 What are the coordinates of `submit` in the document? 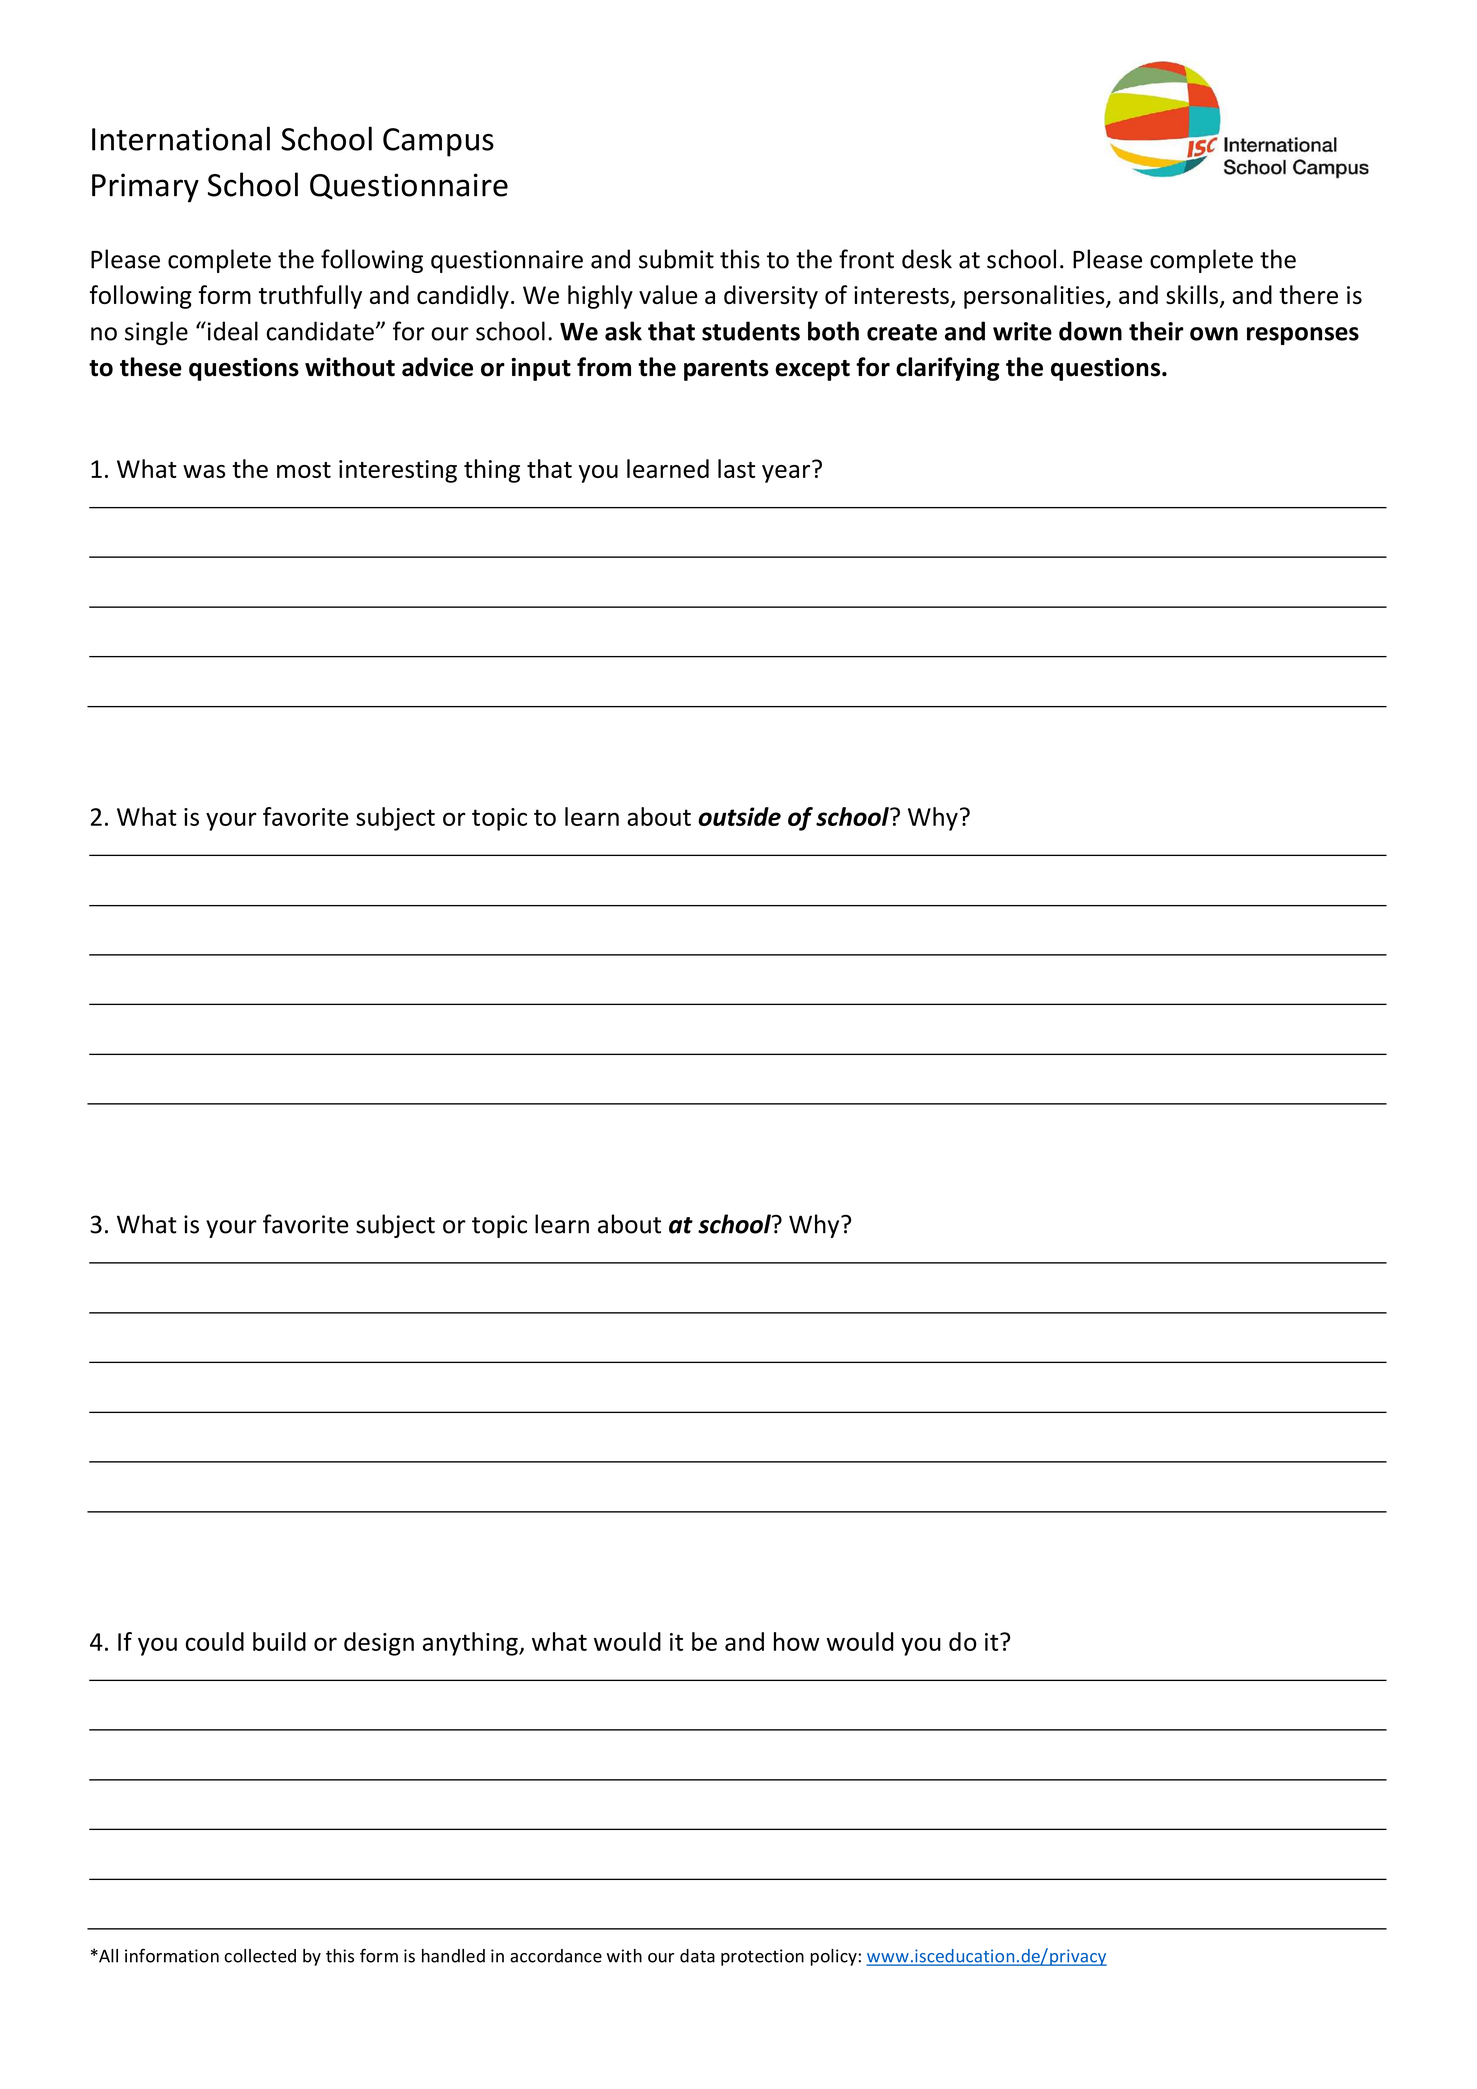 It's located at (676, 259).
